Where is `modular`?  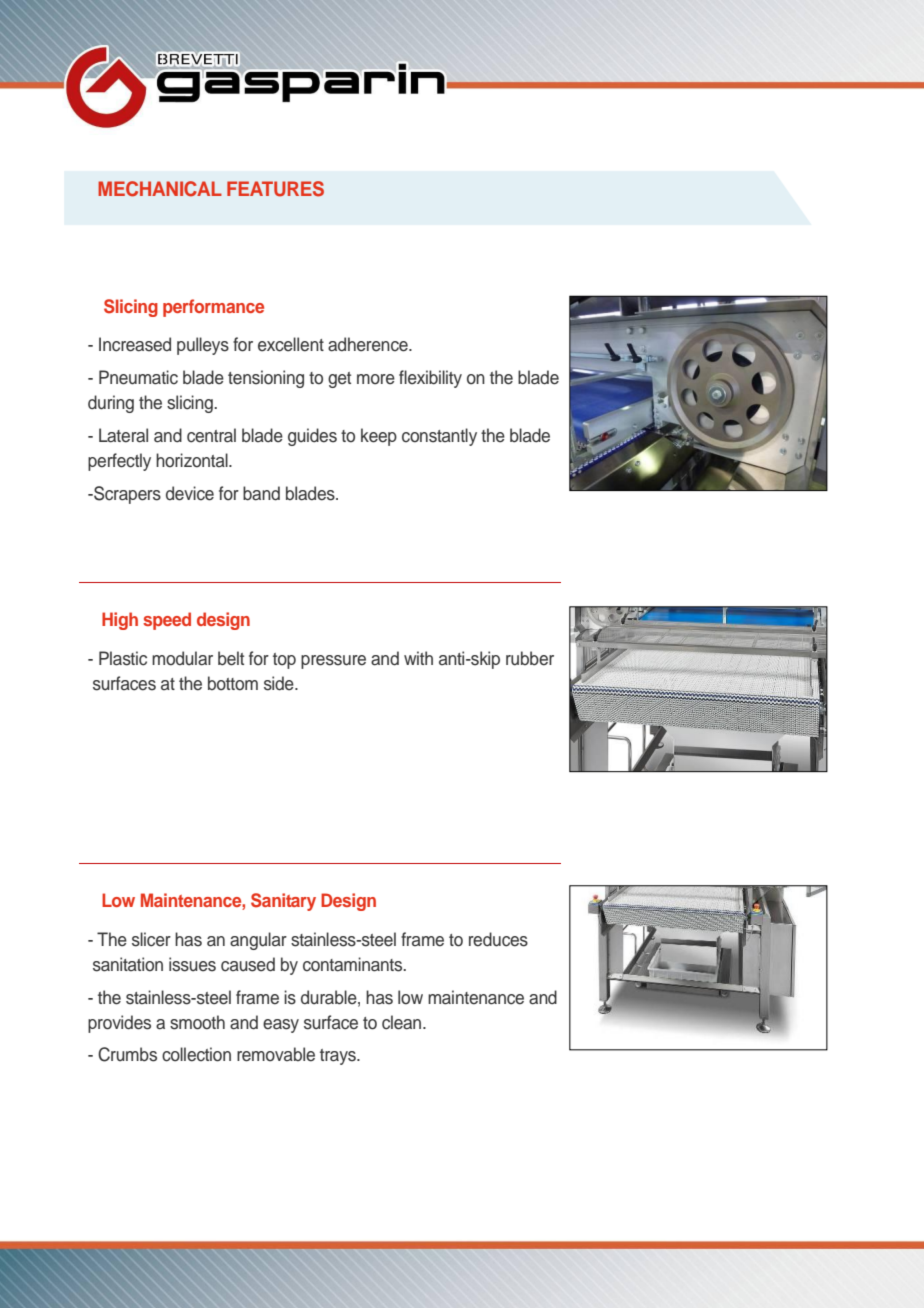
modular is located at coordinates (182, 658).
